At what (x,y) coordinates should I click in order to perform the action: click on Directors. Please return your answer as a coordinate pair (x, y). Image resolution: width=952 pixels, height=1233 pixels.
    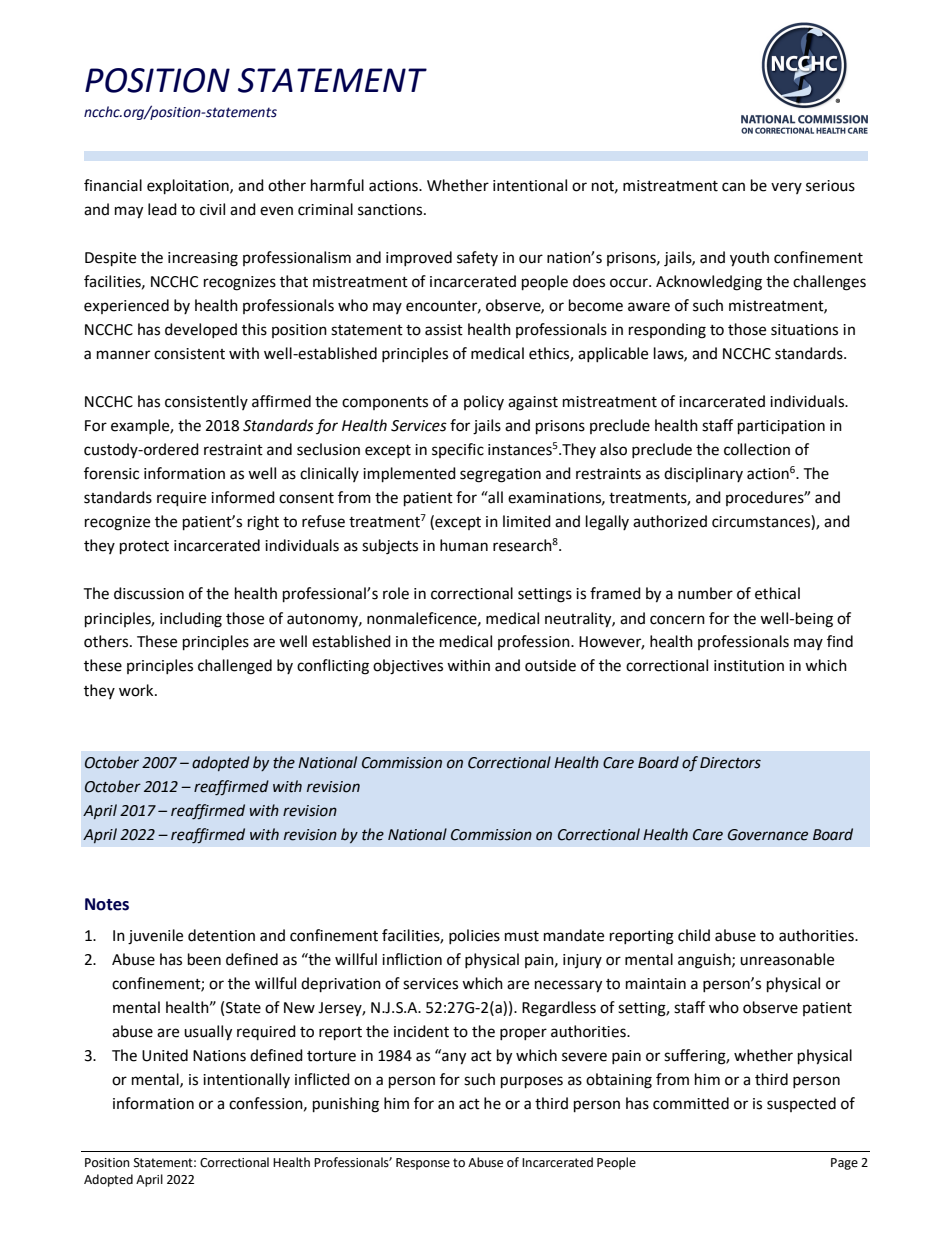
    Looking at the image, I should click on (730, 763).
